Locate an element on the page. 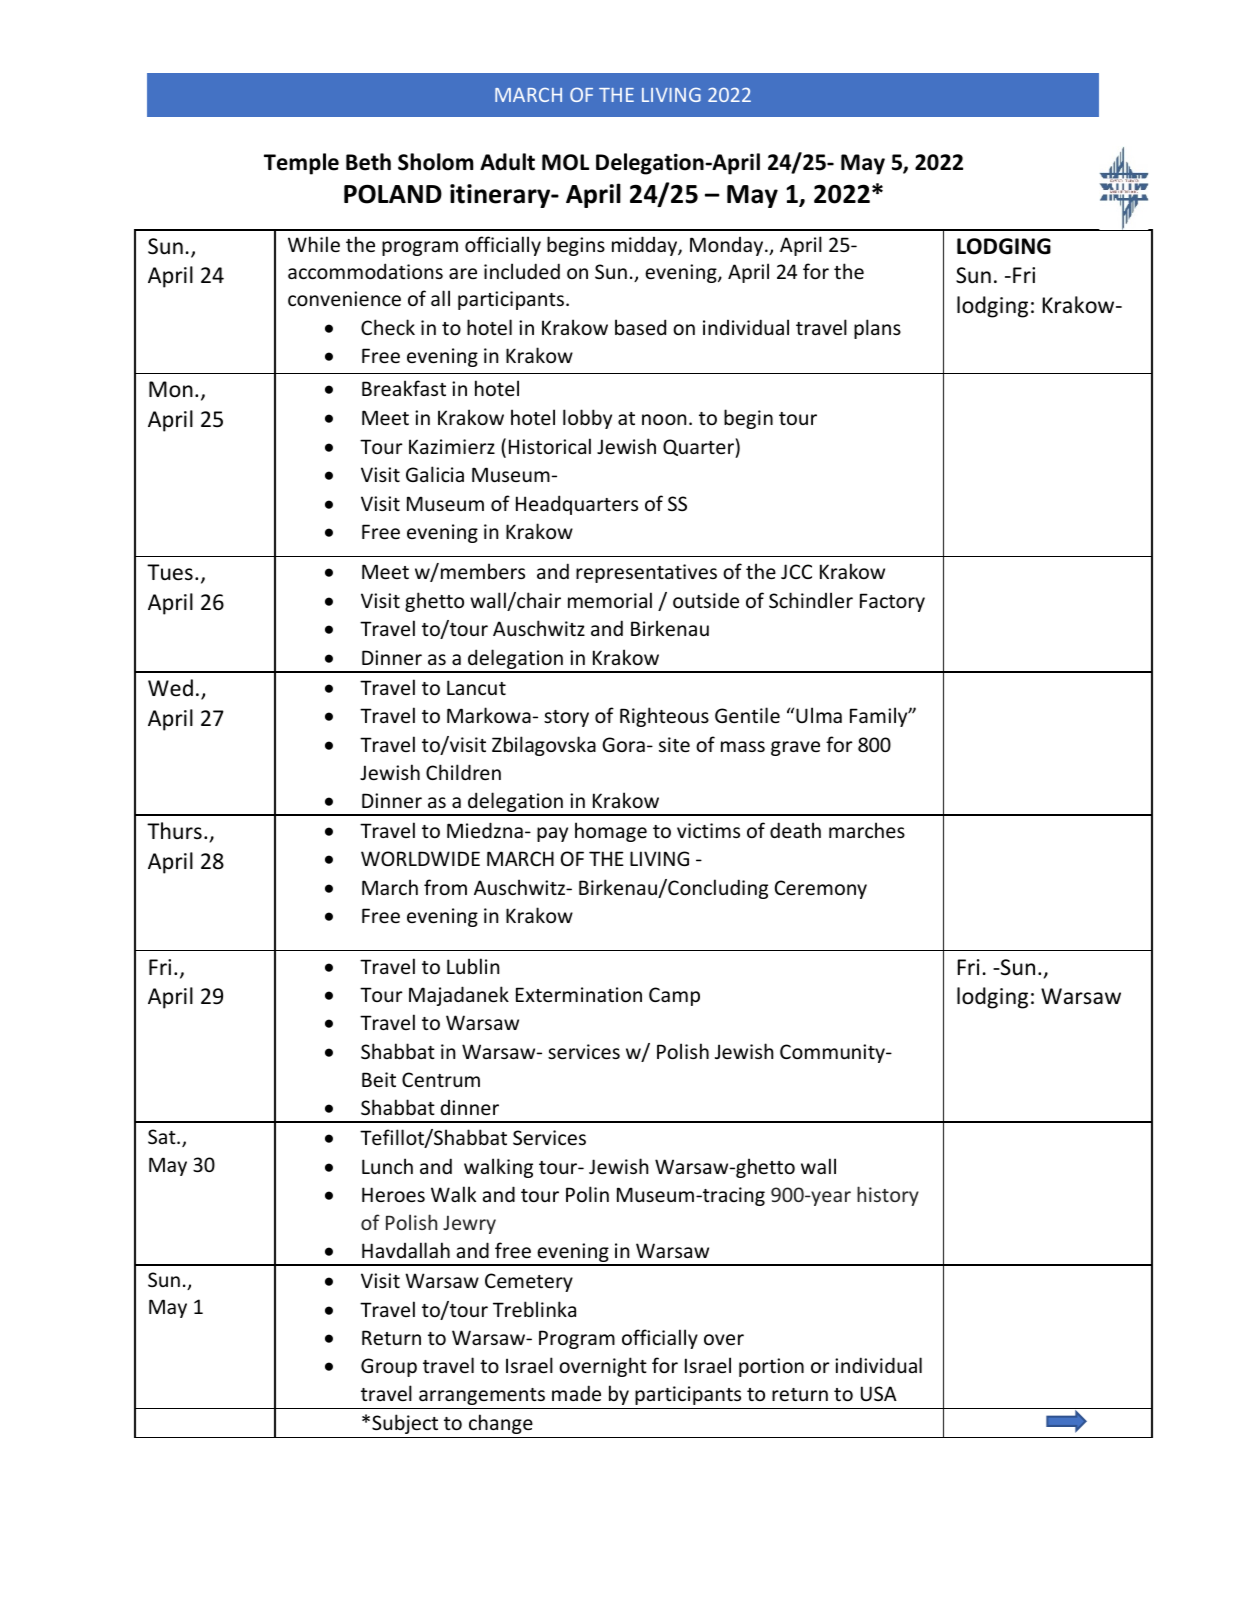 This image has height=1613, width=1246. Monday is located at coordinates (728, 246).
